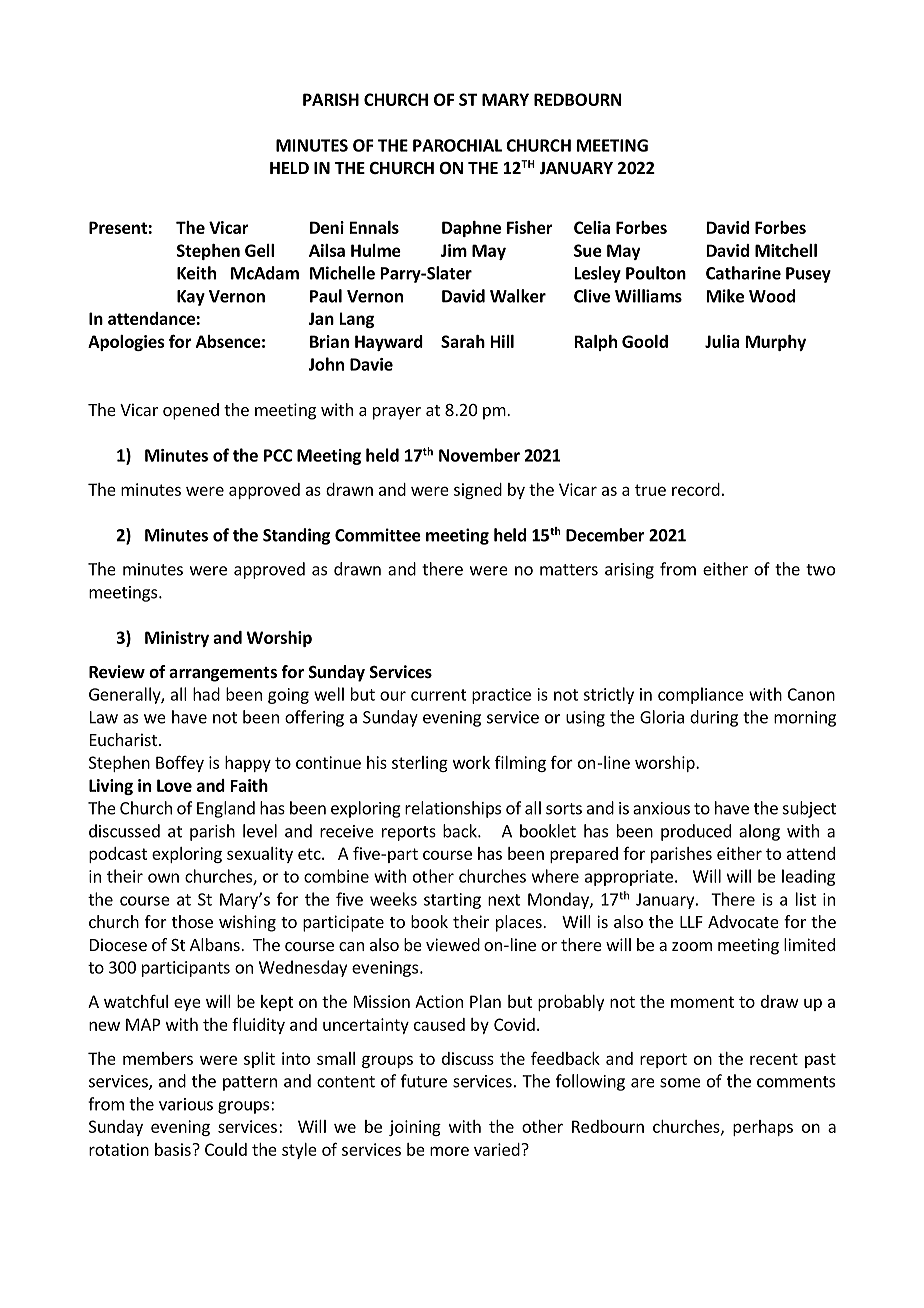 The image size is (924, 1308). What do you see at coordinates (186, 1104) in the screenshot?
I see `various` at bounding box center [186, 1104].
